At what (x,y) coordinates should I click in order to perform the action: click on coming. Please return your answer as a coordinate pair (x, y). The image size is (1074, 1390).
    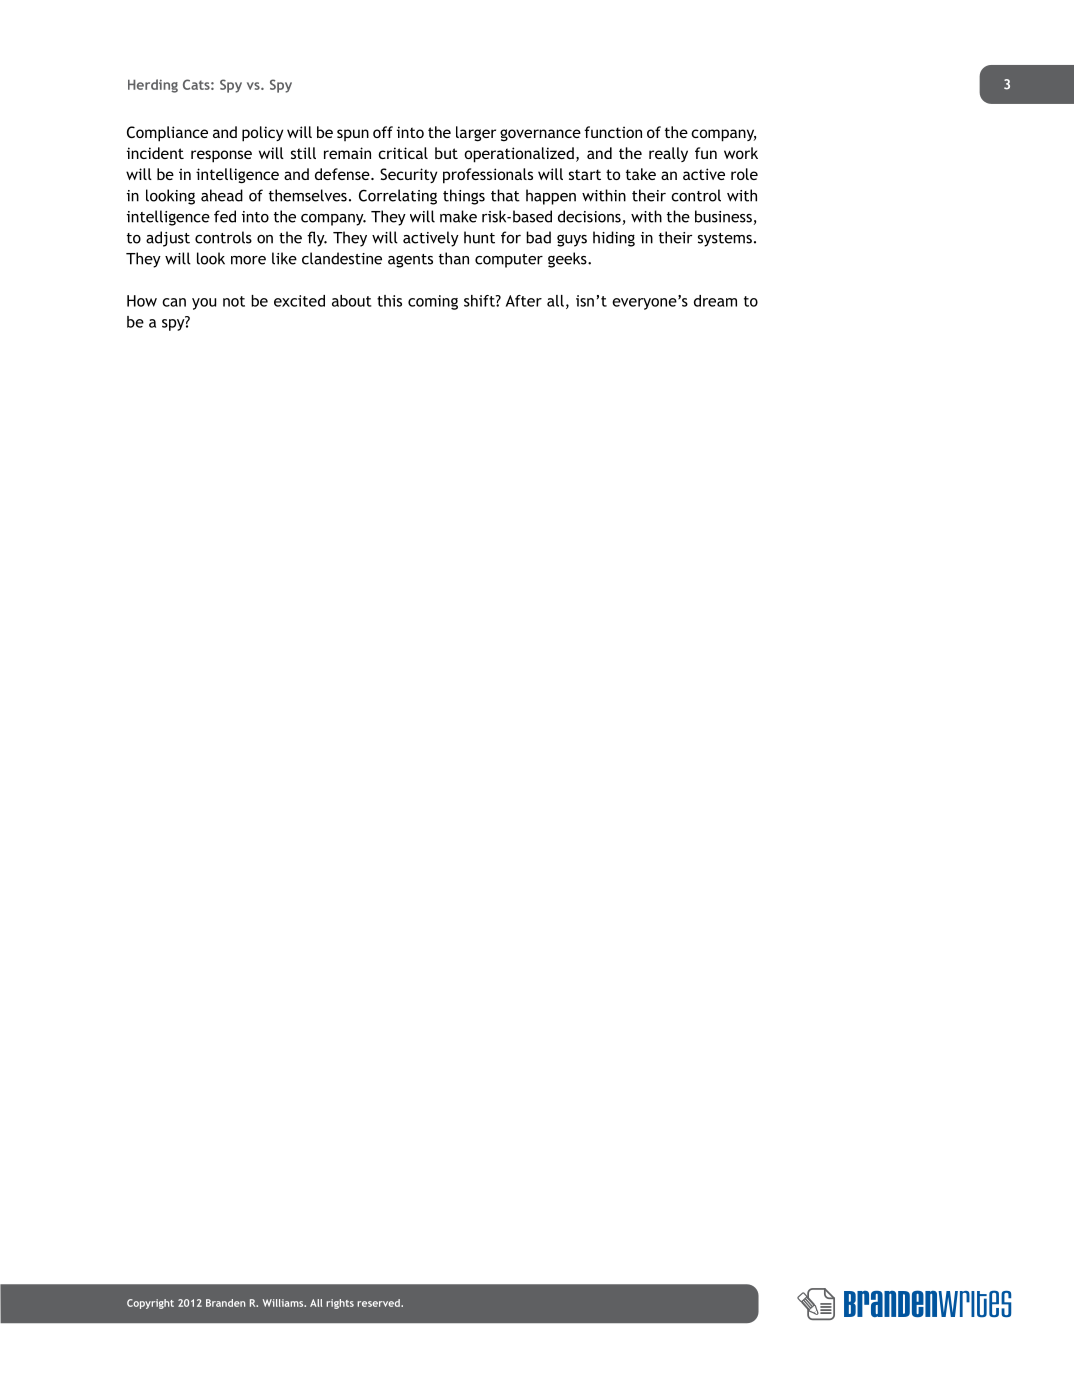
    Looking at the image, I should click on (433, 302).
